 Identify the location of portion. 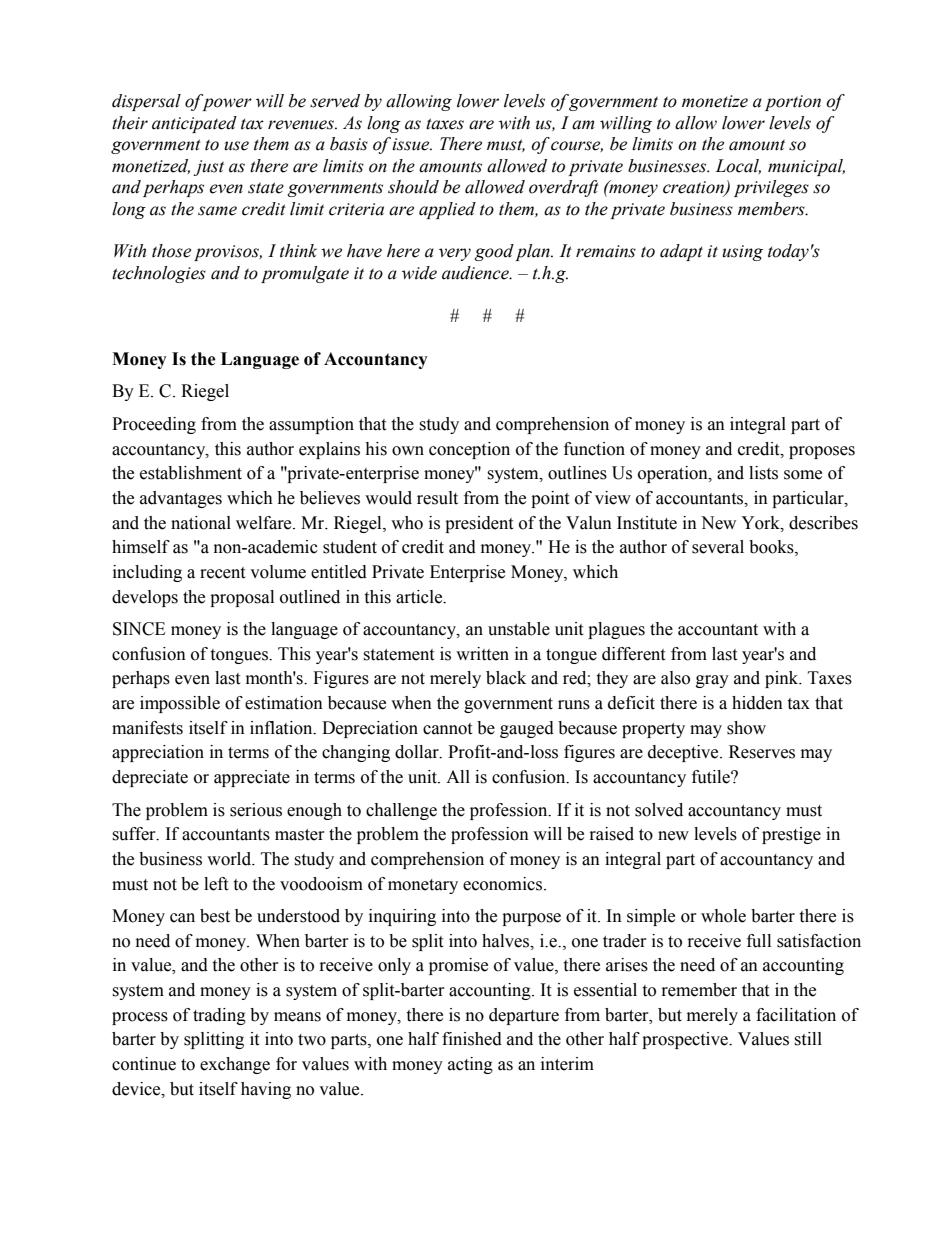
(793, 103).
